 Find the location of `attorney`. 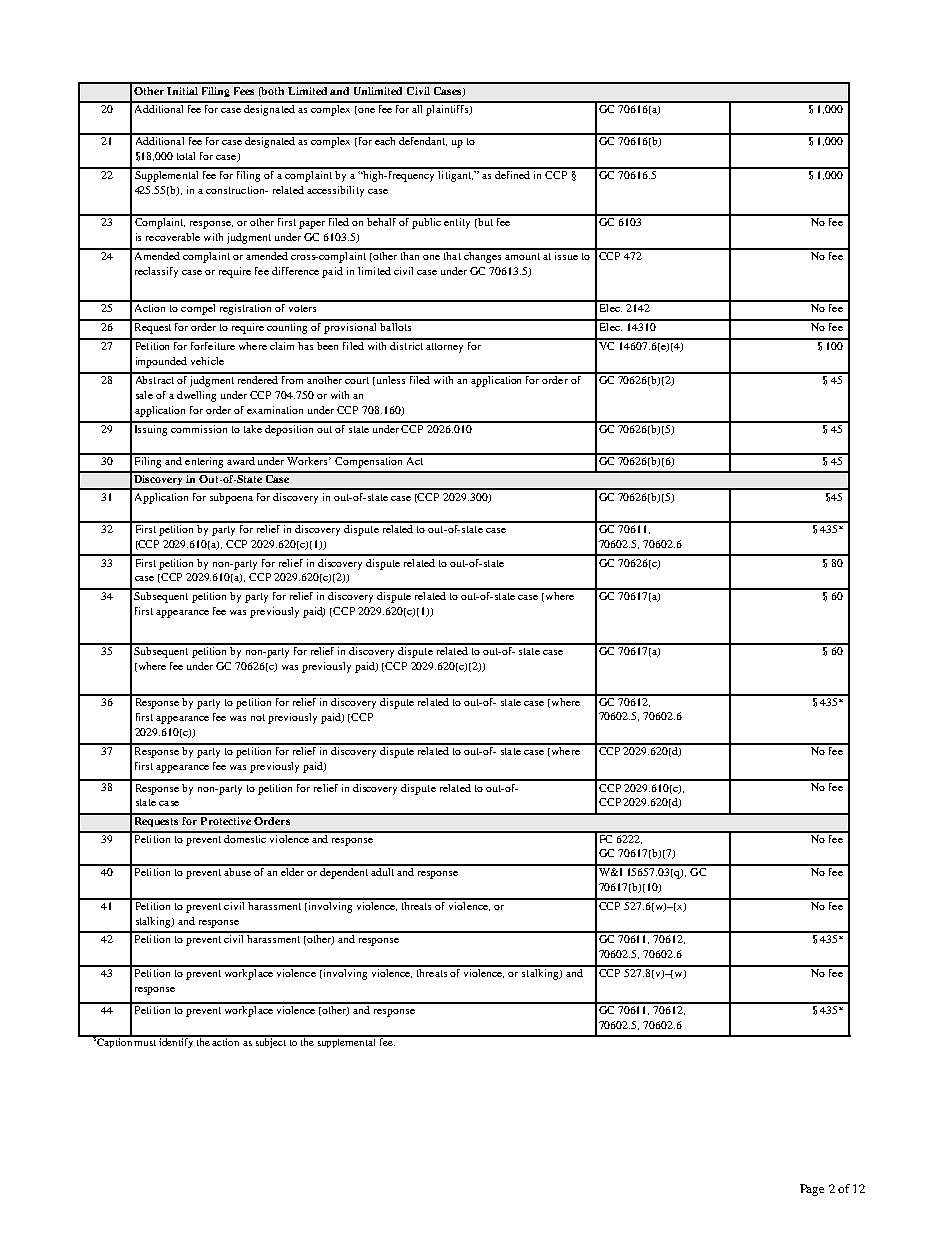

attorney is located at coordinates (444, 348).
